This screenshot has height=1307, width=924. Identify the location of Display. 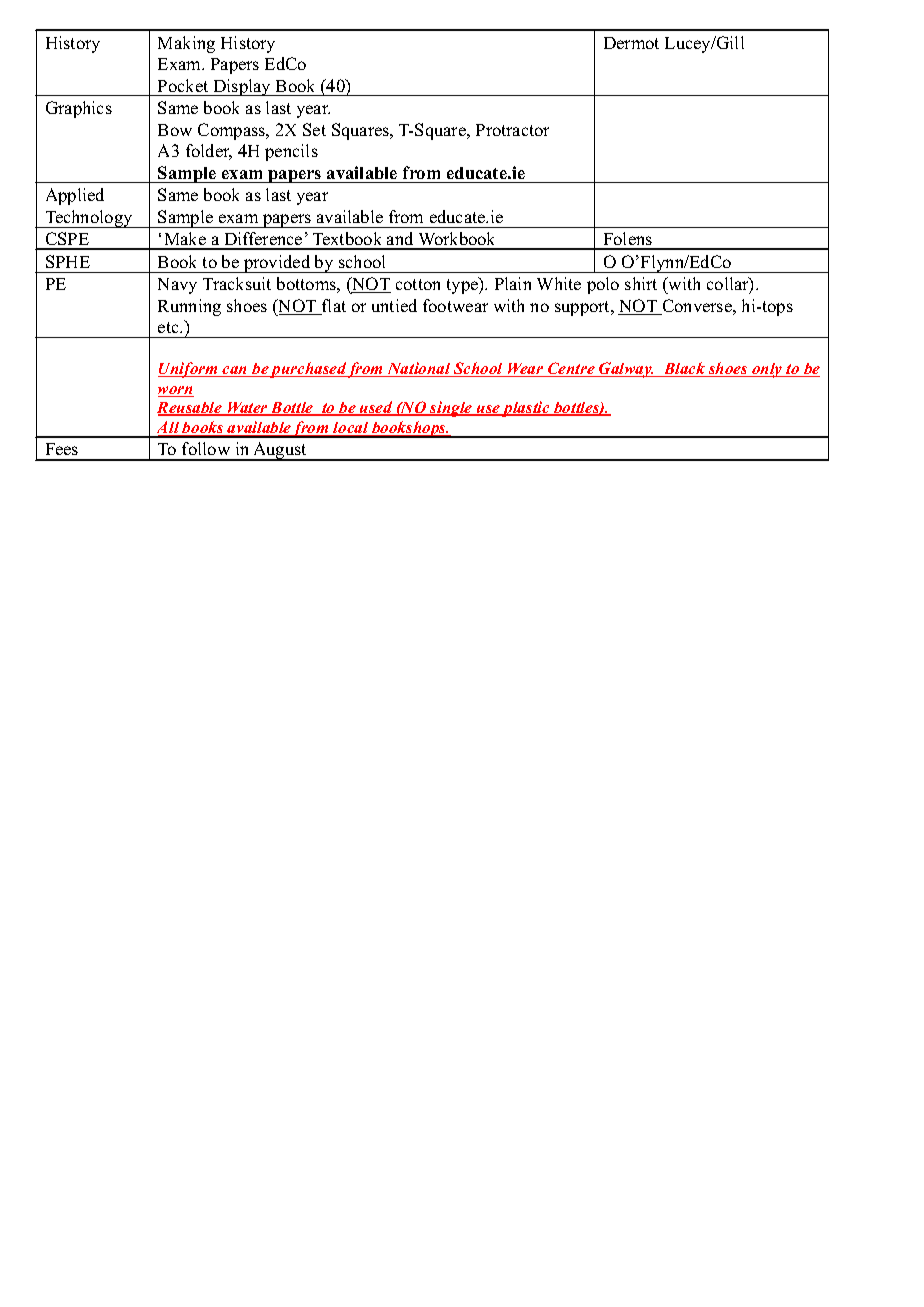
(242, 87).
